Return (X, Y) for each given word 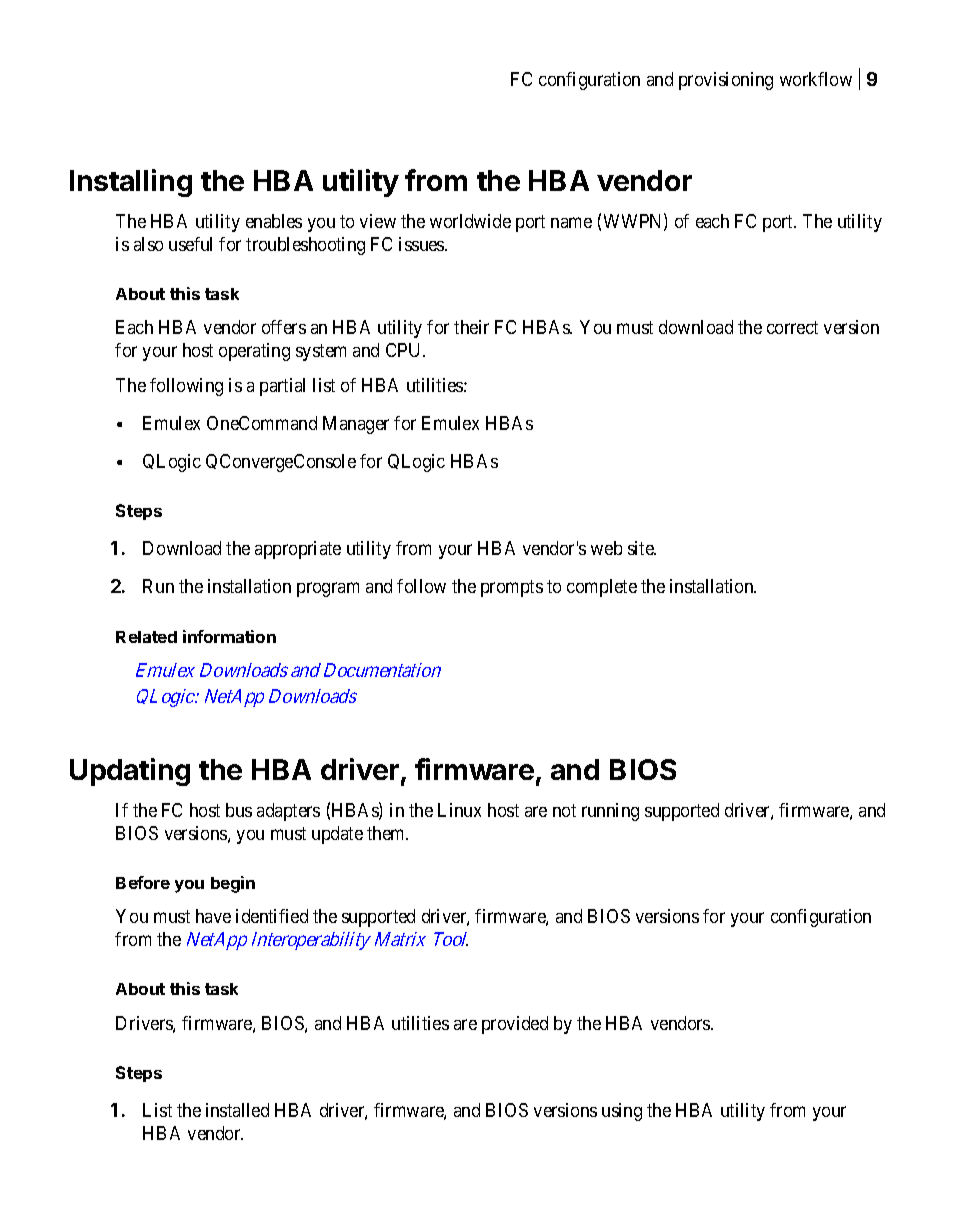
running (610, 812)
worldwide (470, 221)
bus (239, 810)
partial (282, 387)
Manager (356, 425)
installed (237, 1110)
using (622, 1112)
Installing (131, 183)
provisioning (726, 81)
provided (515, 1025)
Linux (459, 810)
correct (792, 328)
